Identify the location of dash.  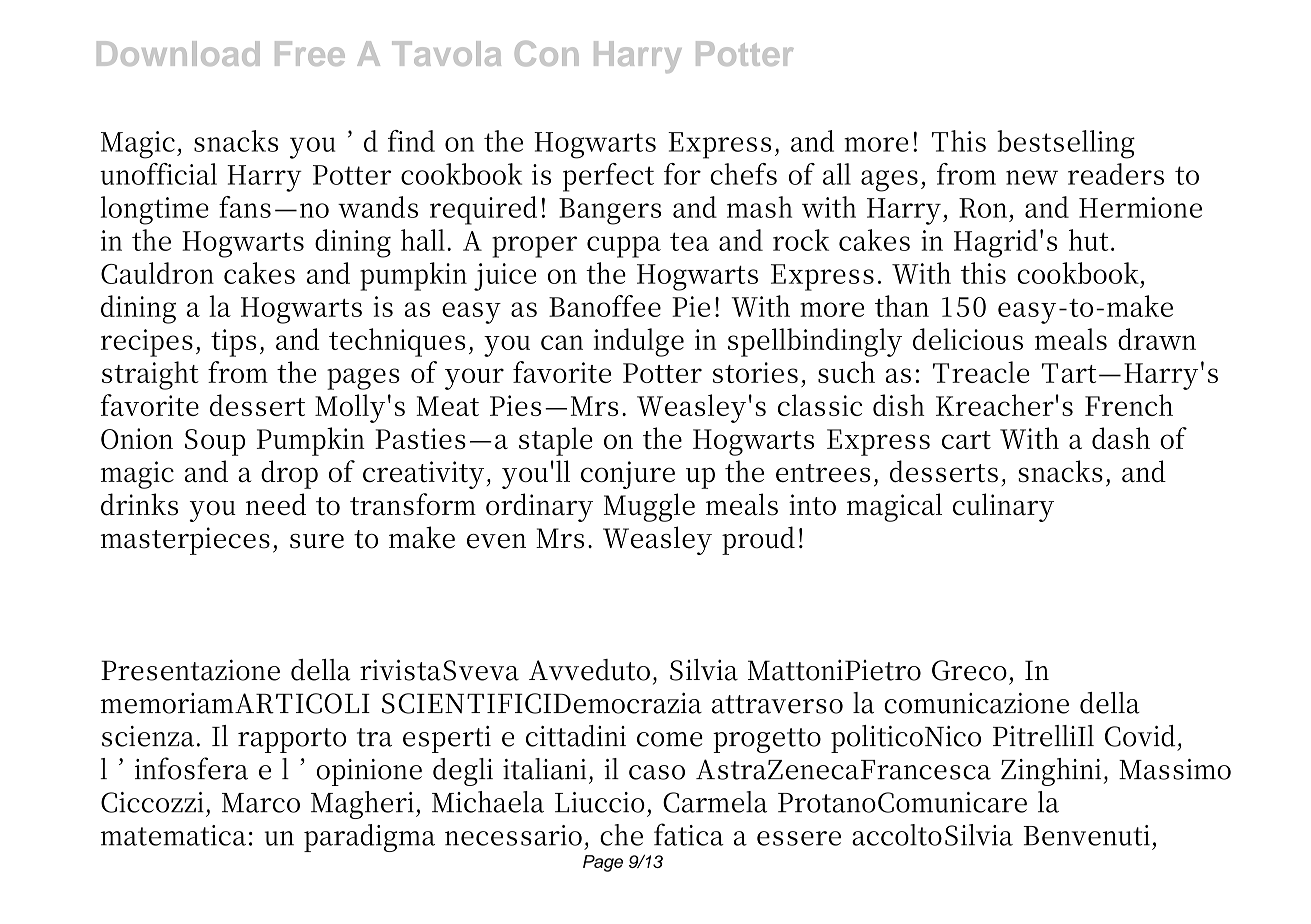
(1121, 438).
